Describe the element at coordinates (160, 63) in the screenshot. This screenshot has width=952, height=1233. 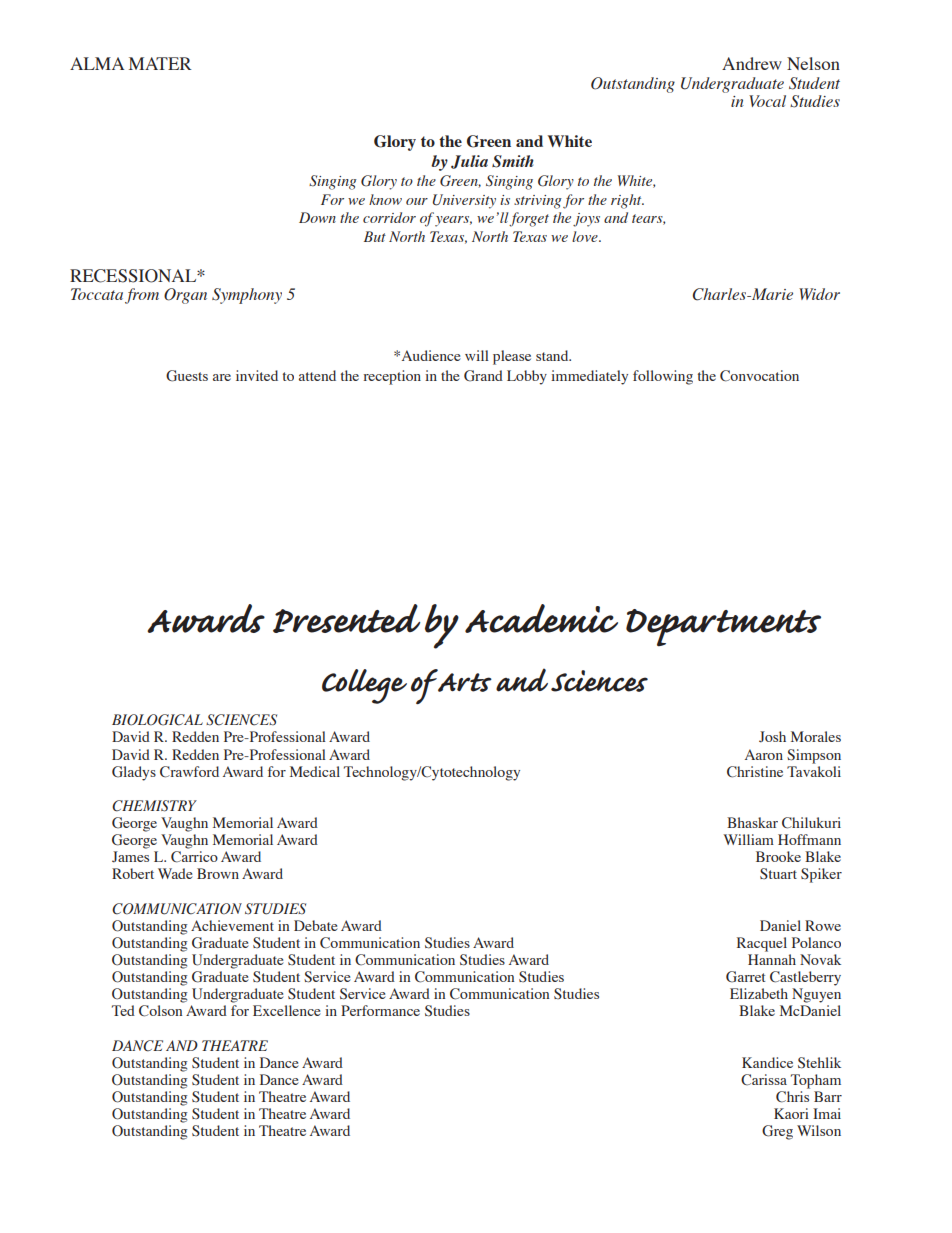
I see `MATER` at that location.
